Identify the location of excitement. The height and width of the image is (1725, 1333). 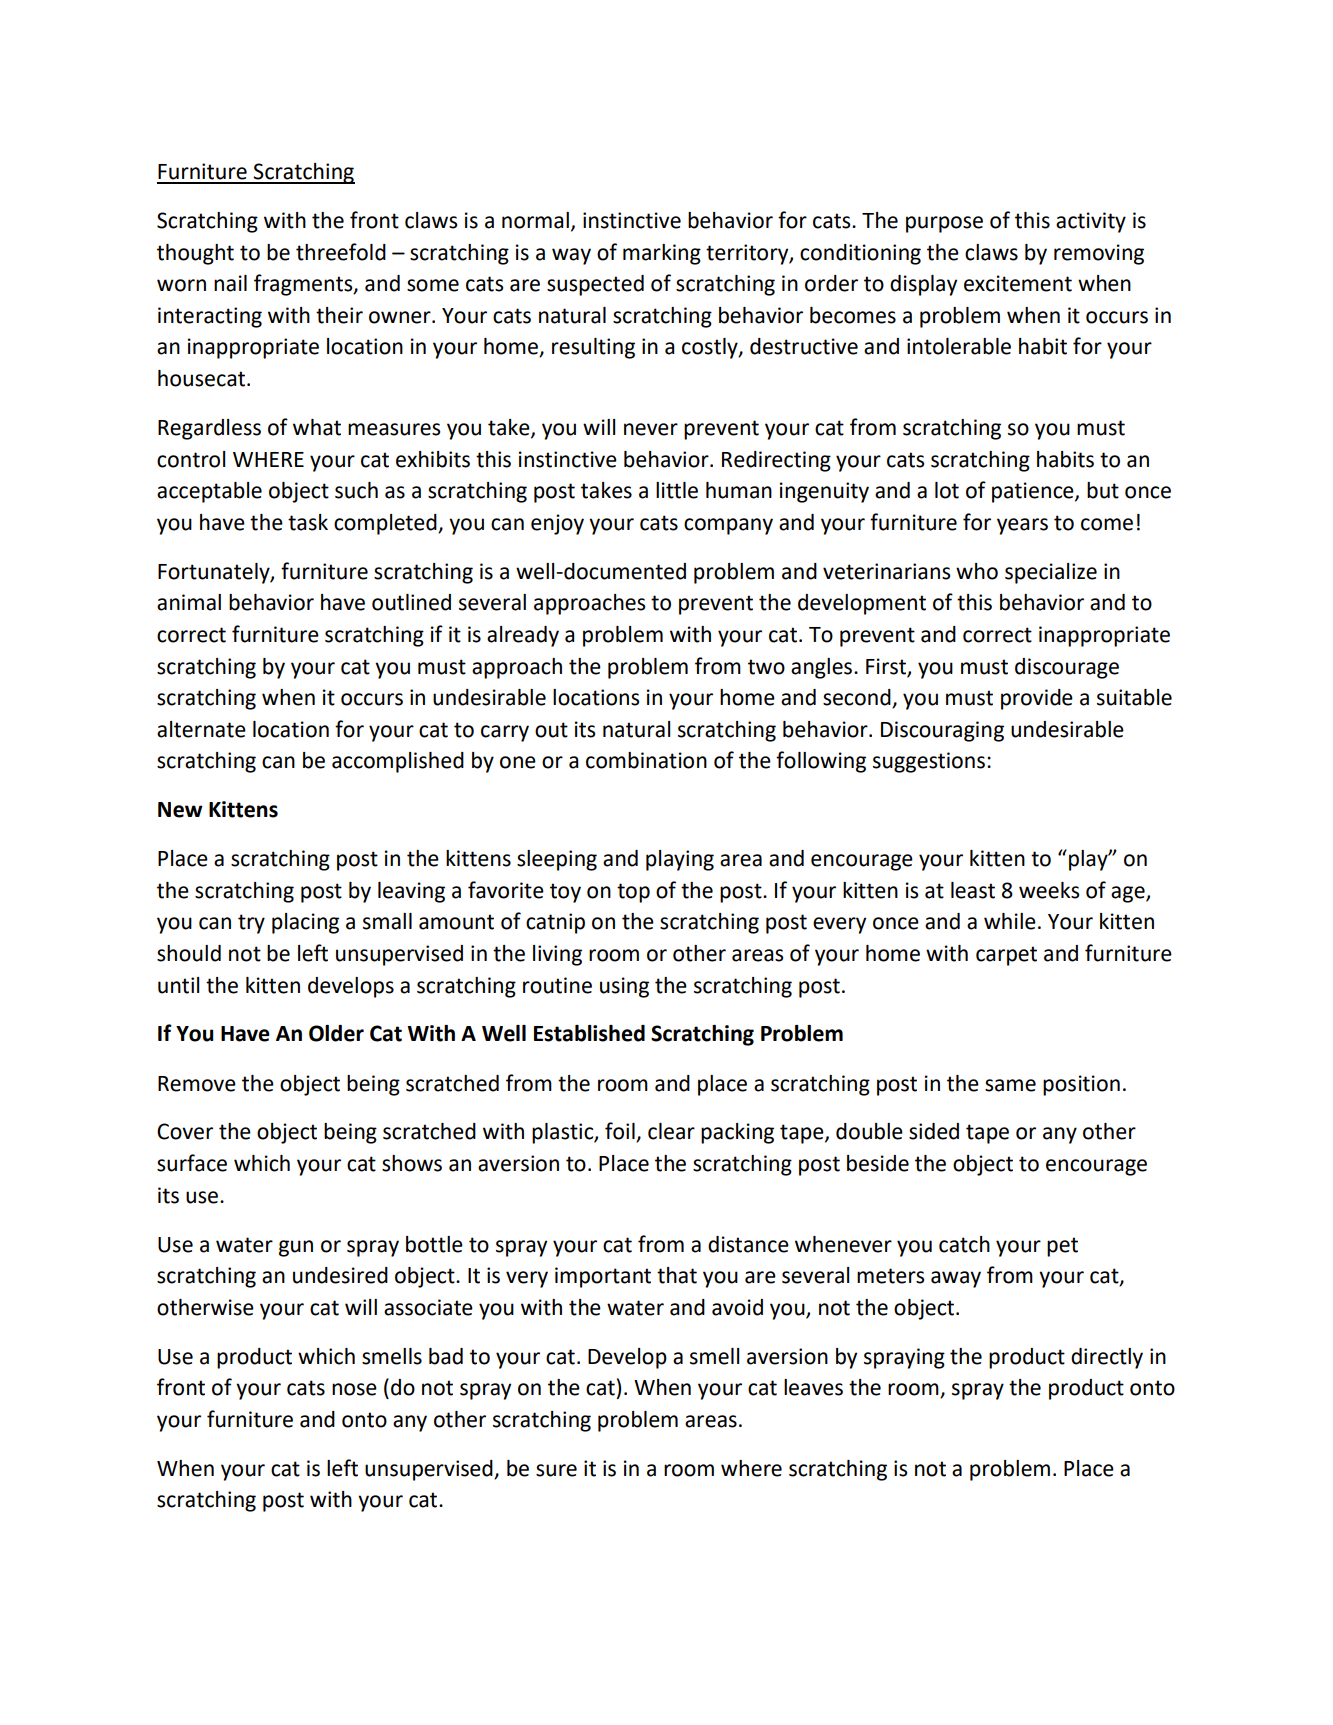
(1018, 283).
